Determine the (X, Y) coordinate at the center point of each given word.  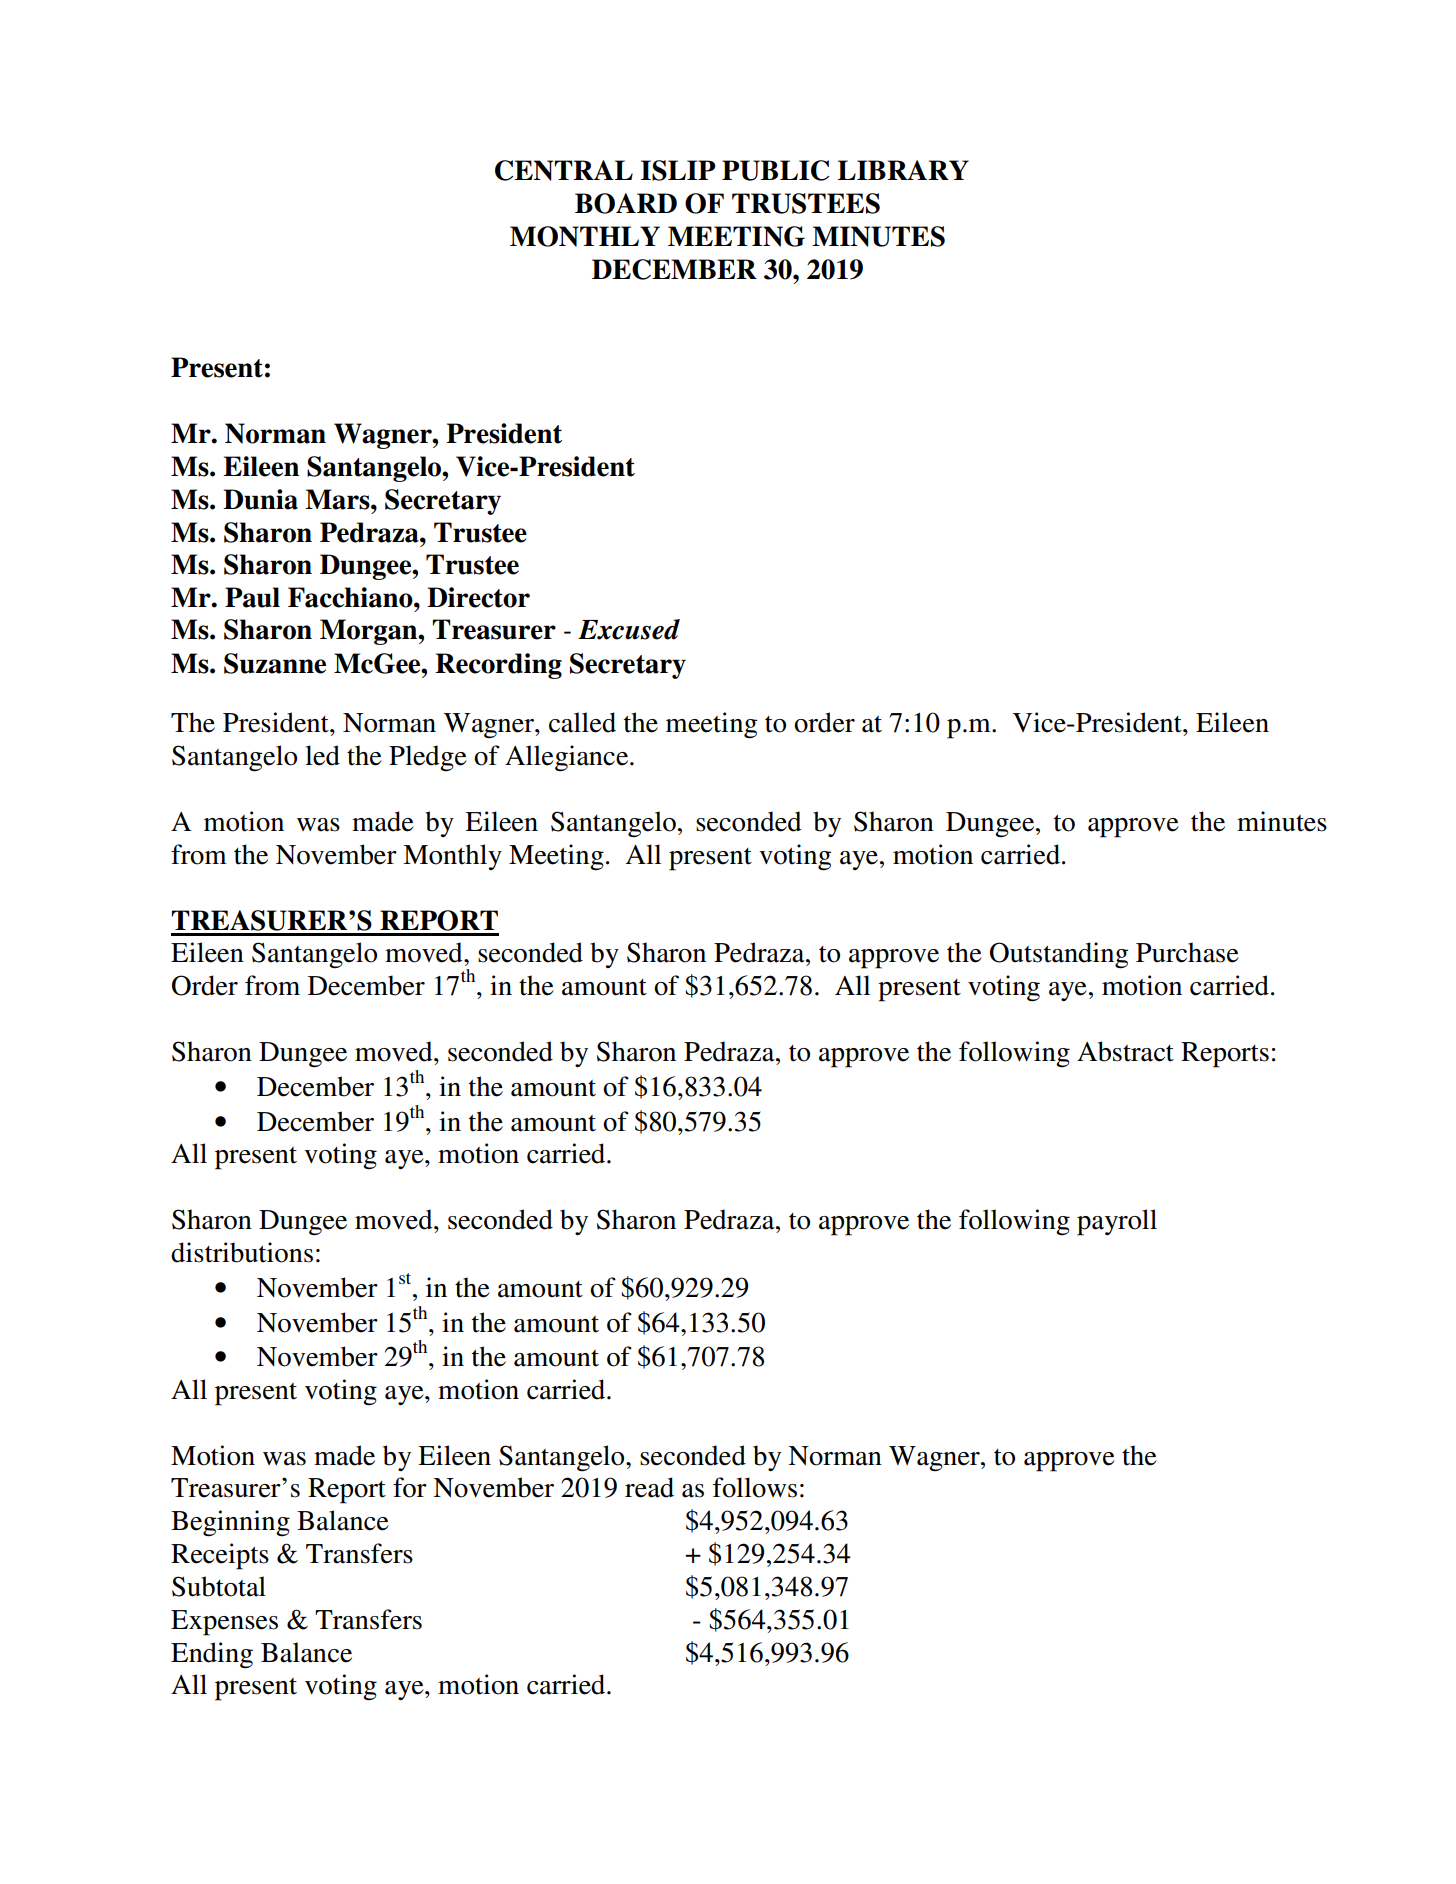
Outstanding (1059, 955)
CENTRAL (564, 170)
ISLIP (678, 170)
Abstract (1125, 1051)
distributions (242, 1252)
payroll (1117, 1222)
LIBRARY (903, 170)
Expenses (224, 1623)
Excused (629, 629)
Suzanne (275, 663)
